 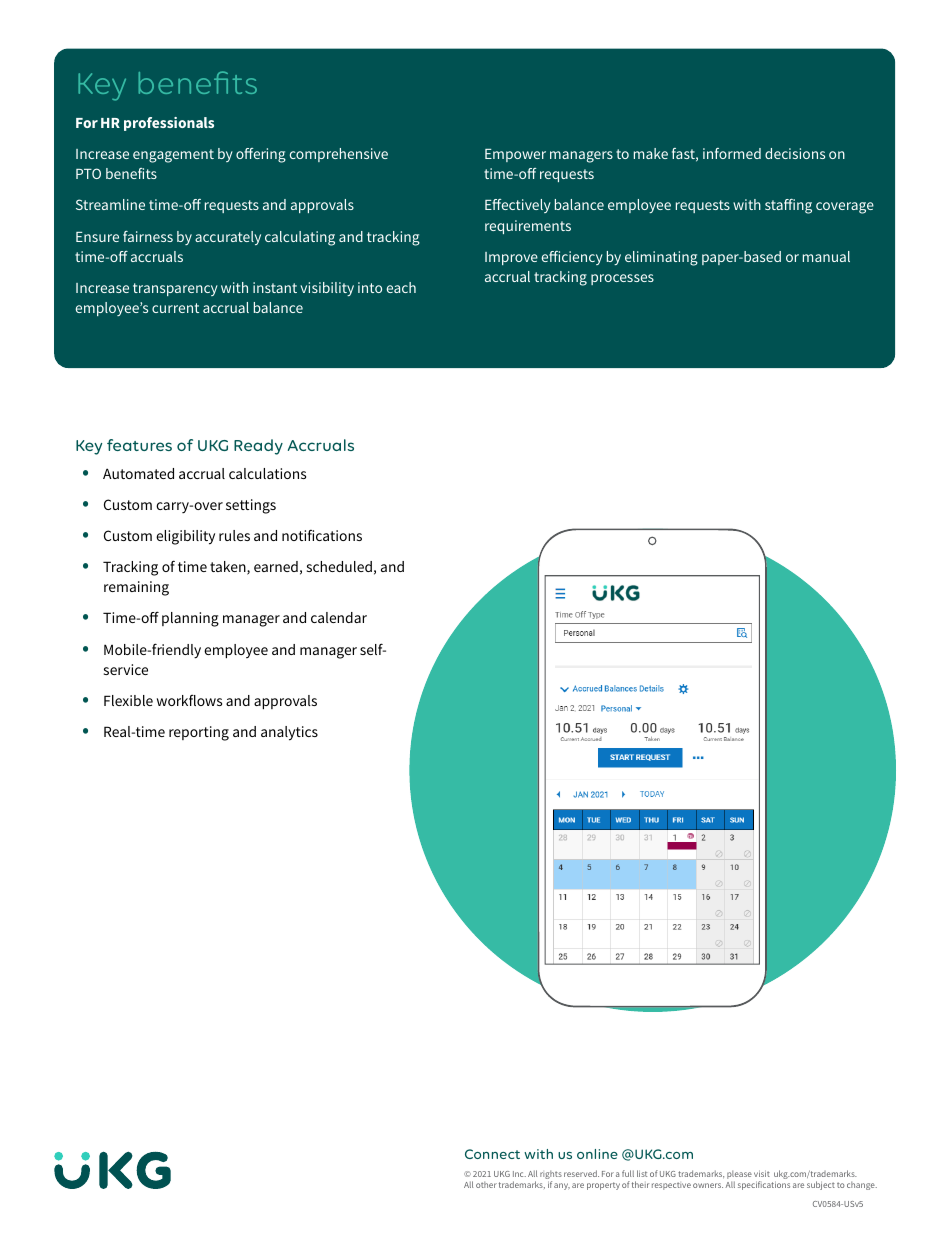 I want to click on engagement, so click(x=173, y=156).
